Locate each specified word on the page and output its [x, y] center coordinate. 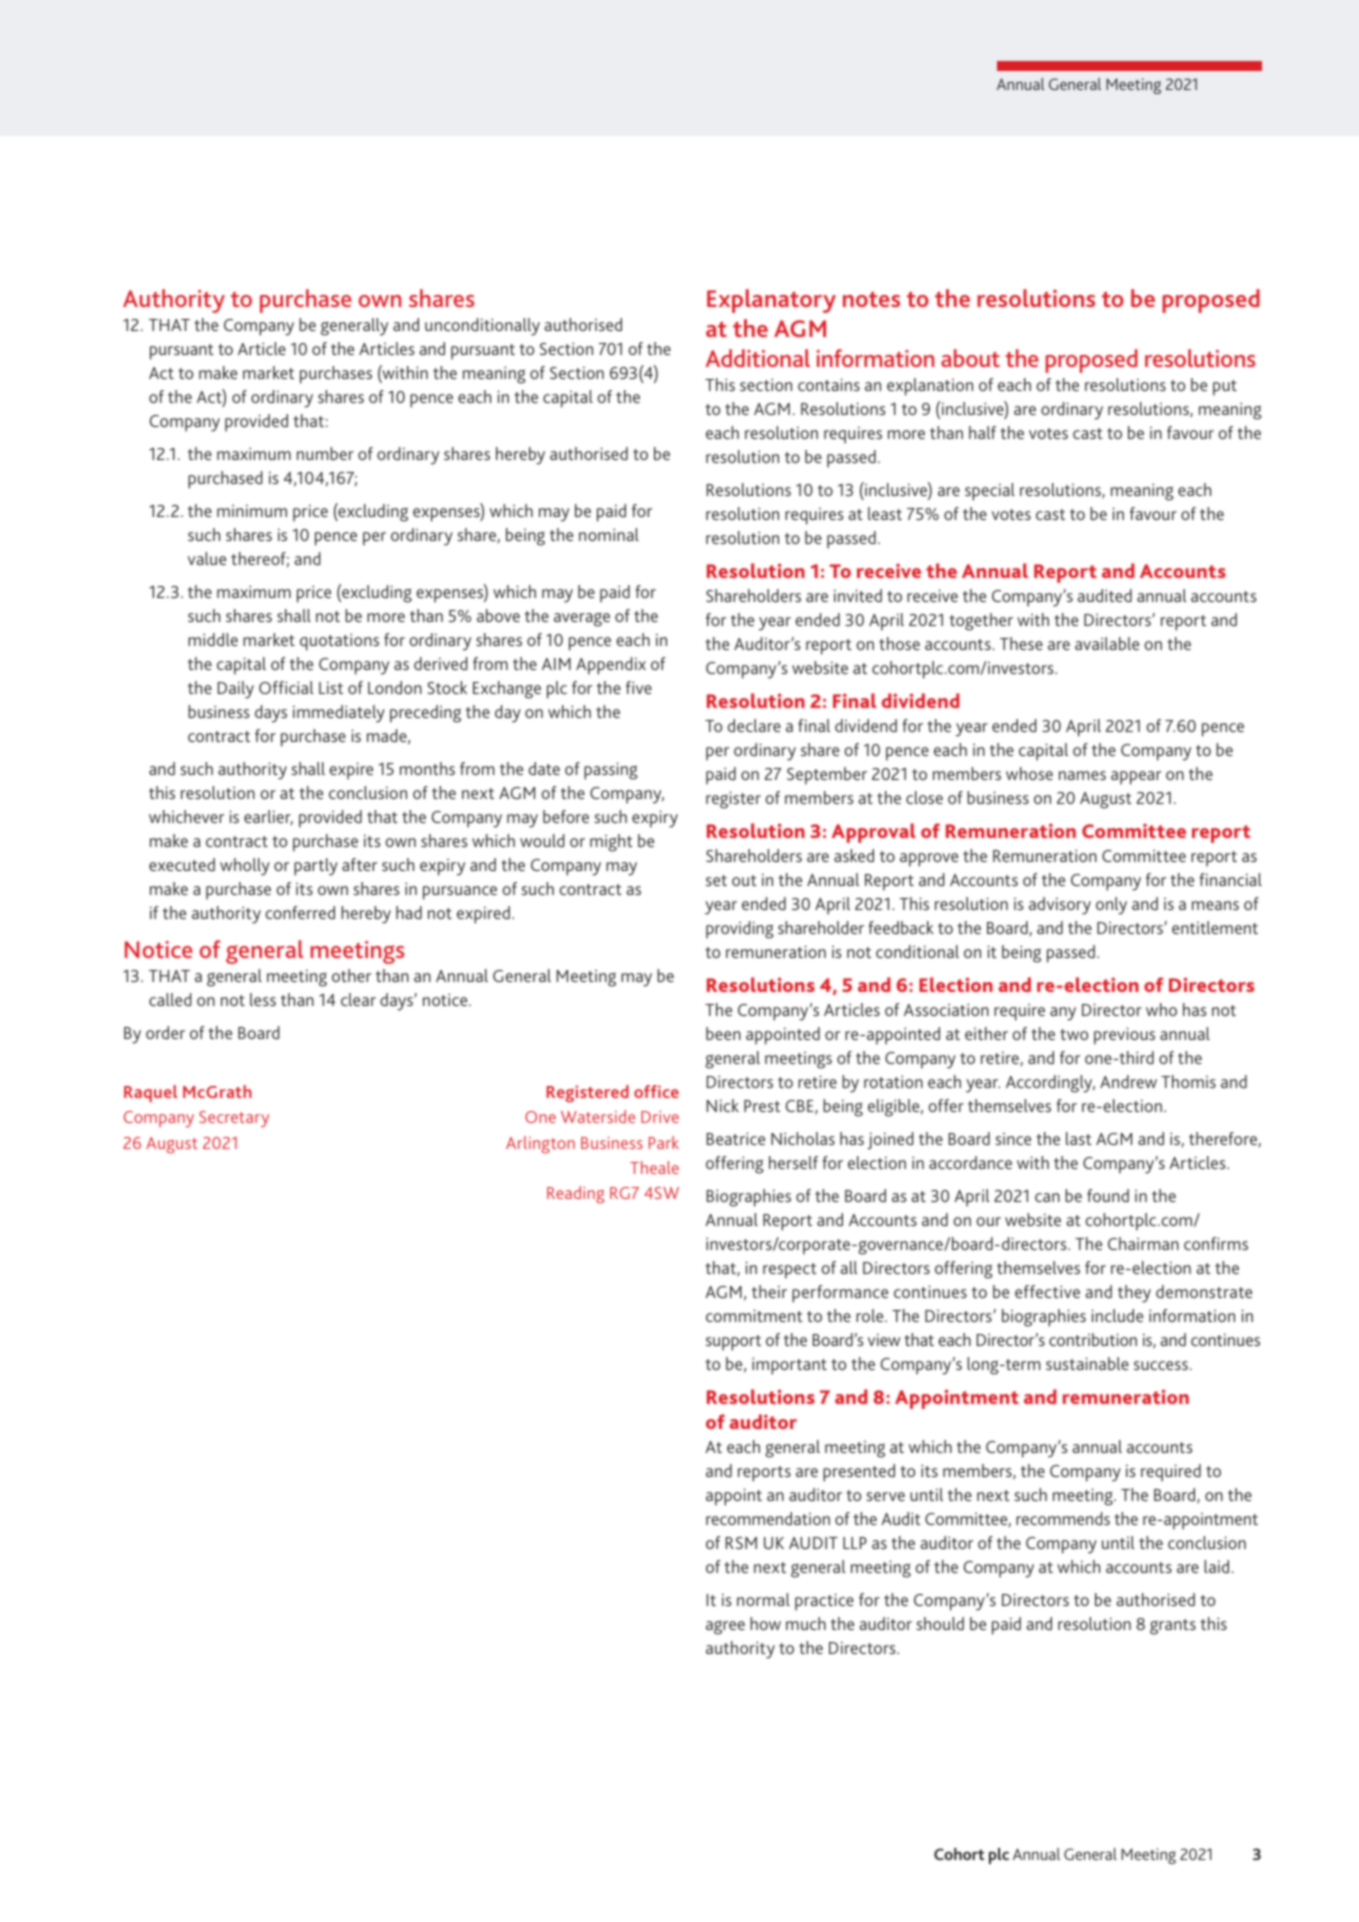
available [1107, 643]
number [325, 453]
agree [725, 1628]
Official [286, 687]
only [1111, 906]
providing [740, 930]
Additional [758, 358]
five [639, 687]
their [769, 1291]
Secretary [234, 1119]
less [263, 999]
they [1134, 1294]
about [970, 358]
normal [763, 1599]
